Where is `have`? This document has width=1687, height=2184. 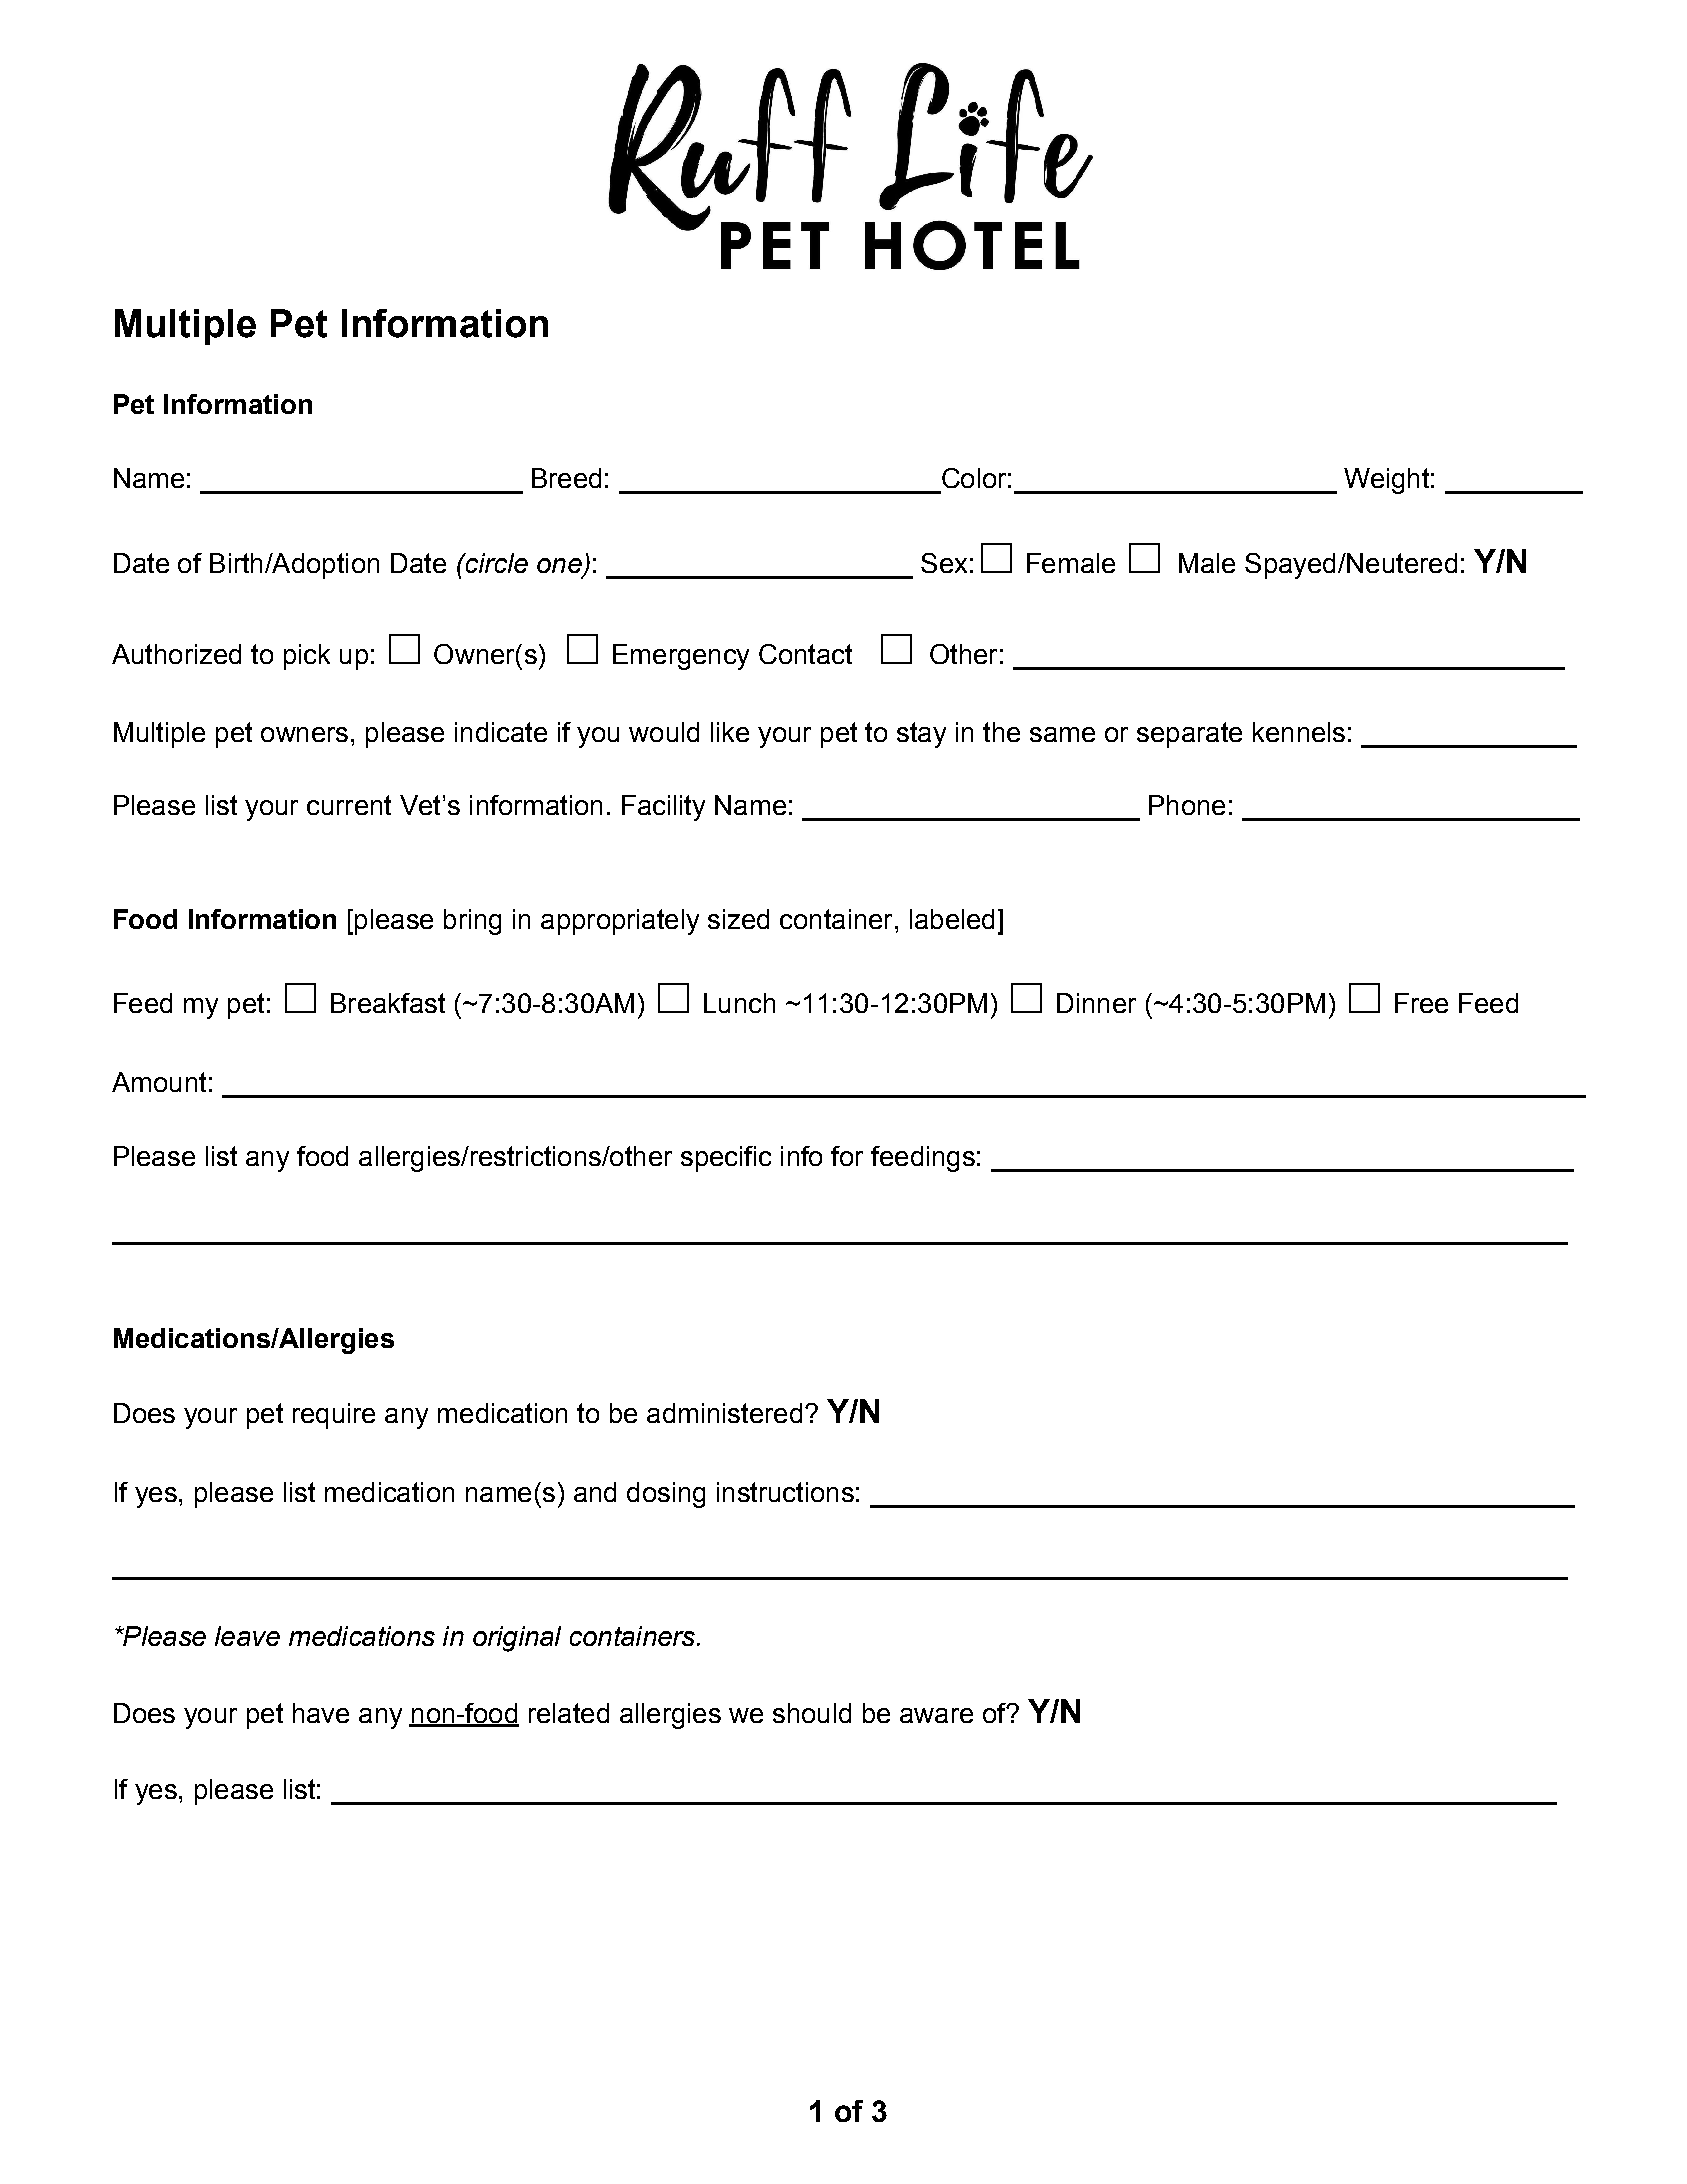 have is located at coordinates (321, 1713).
